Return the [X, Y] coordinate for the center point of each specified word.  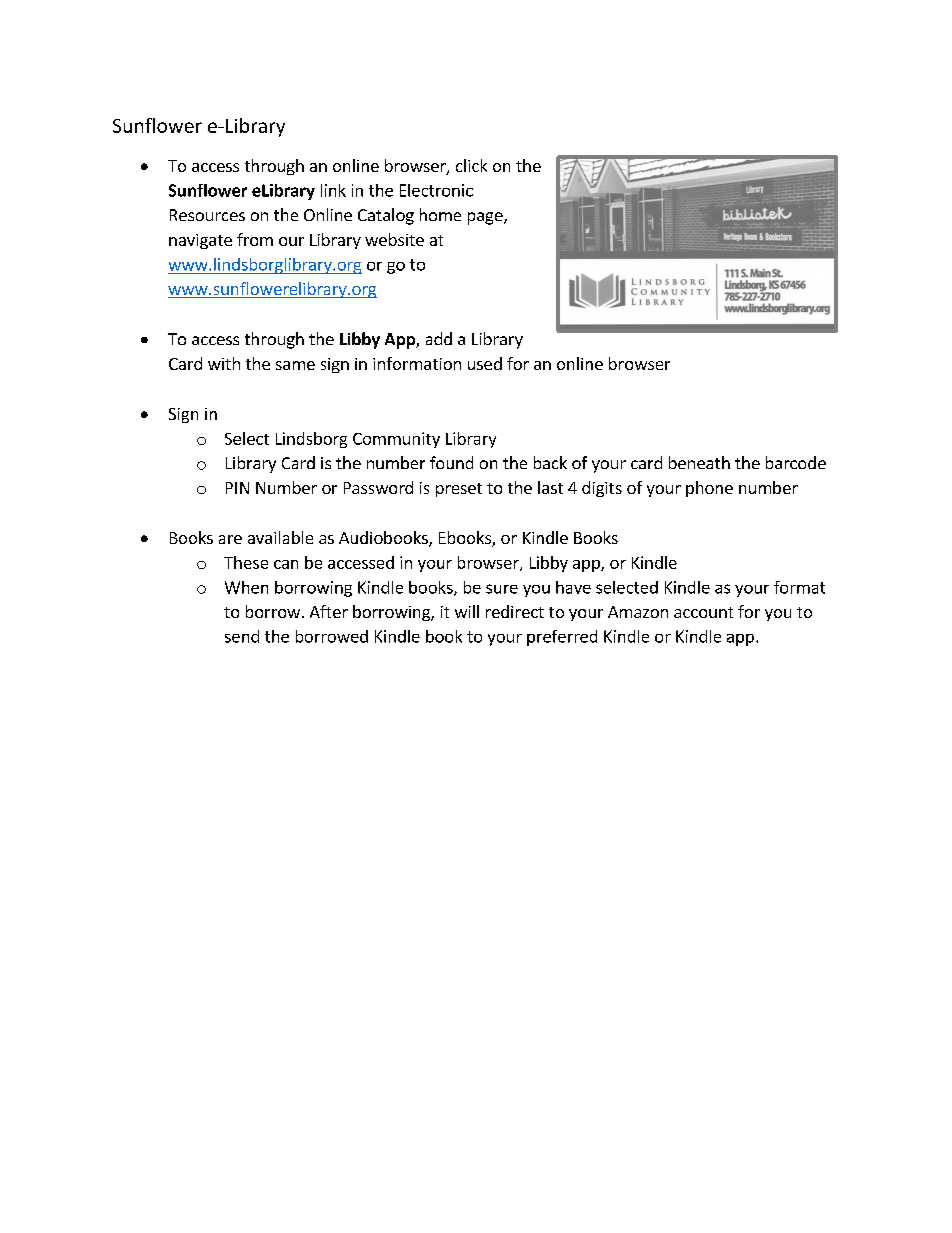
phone [709, 489]
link [333, 190]
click [471, 165]
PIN [237, 488]
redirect [515, 611]
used [485, 363]
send [242, 636]
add [439, 338]
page [486, 218]
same [295, 365]
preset [459, 490]
